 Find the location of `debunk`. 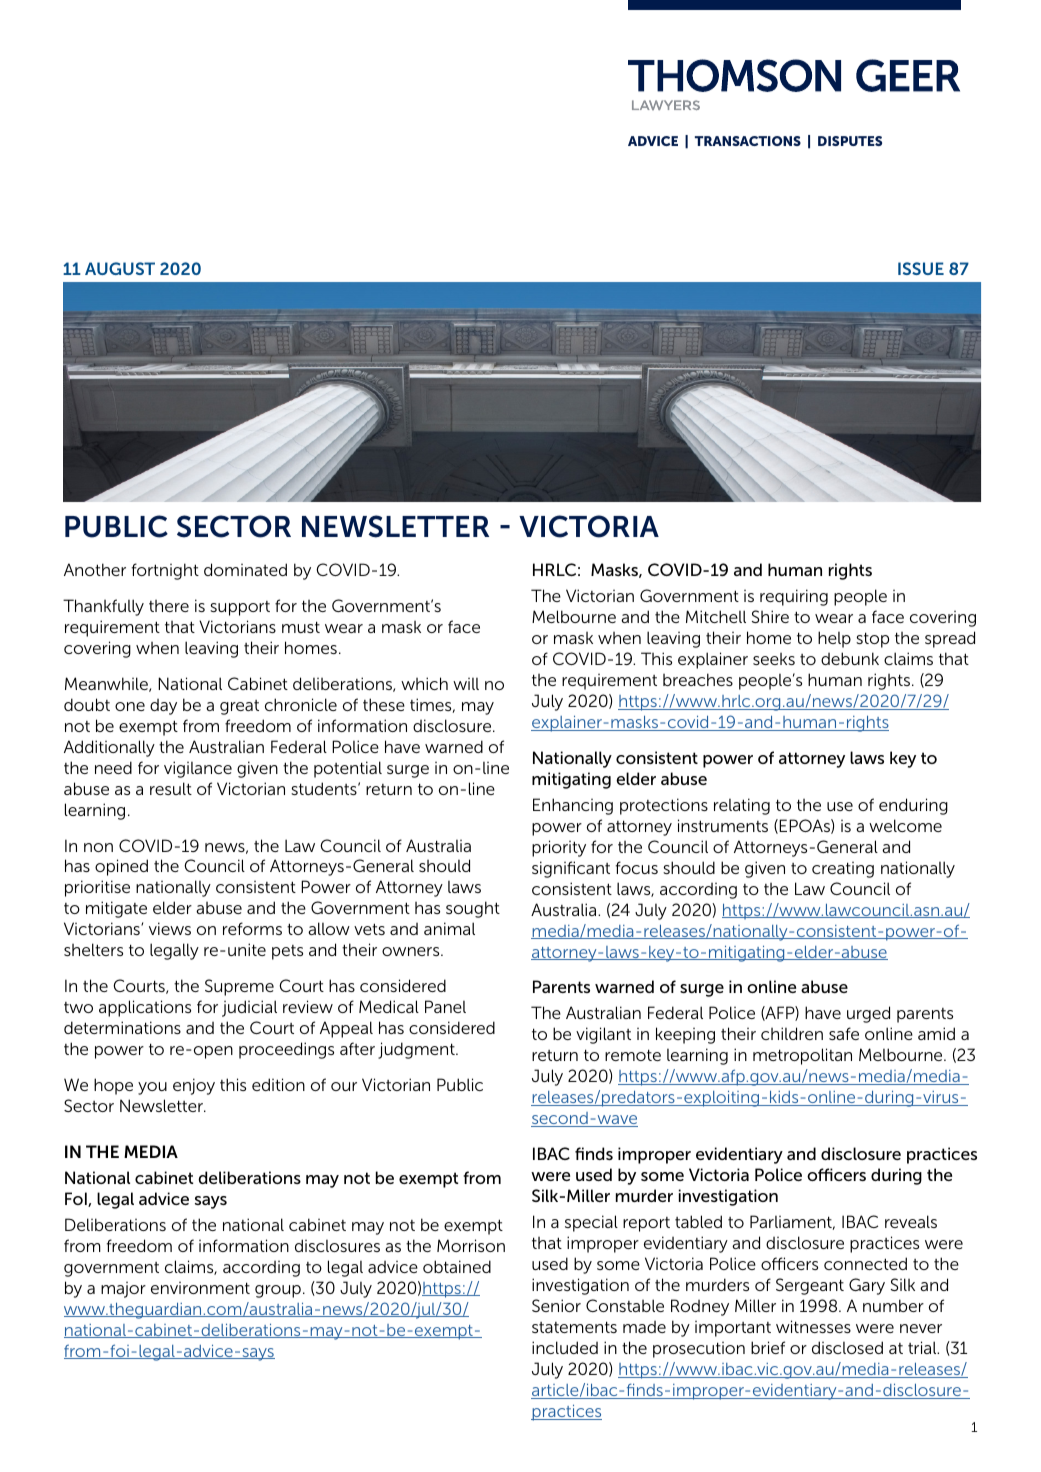

debunk is located at coordinates (850, 658).
